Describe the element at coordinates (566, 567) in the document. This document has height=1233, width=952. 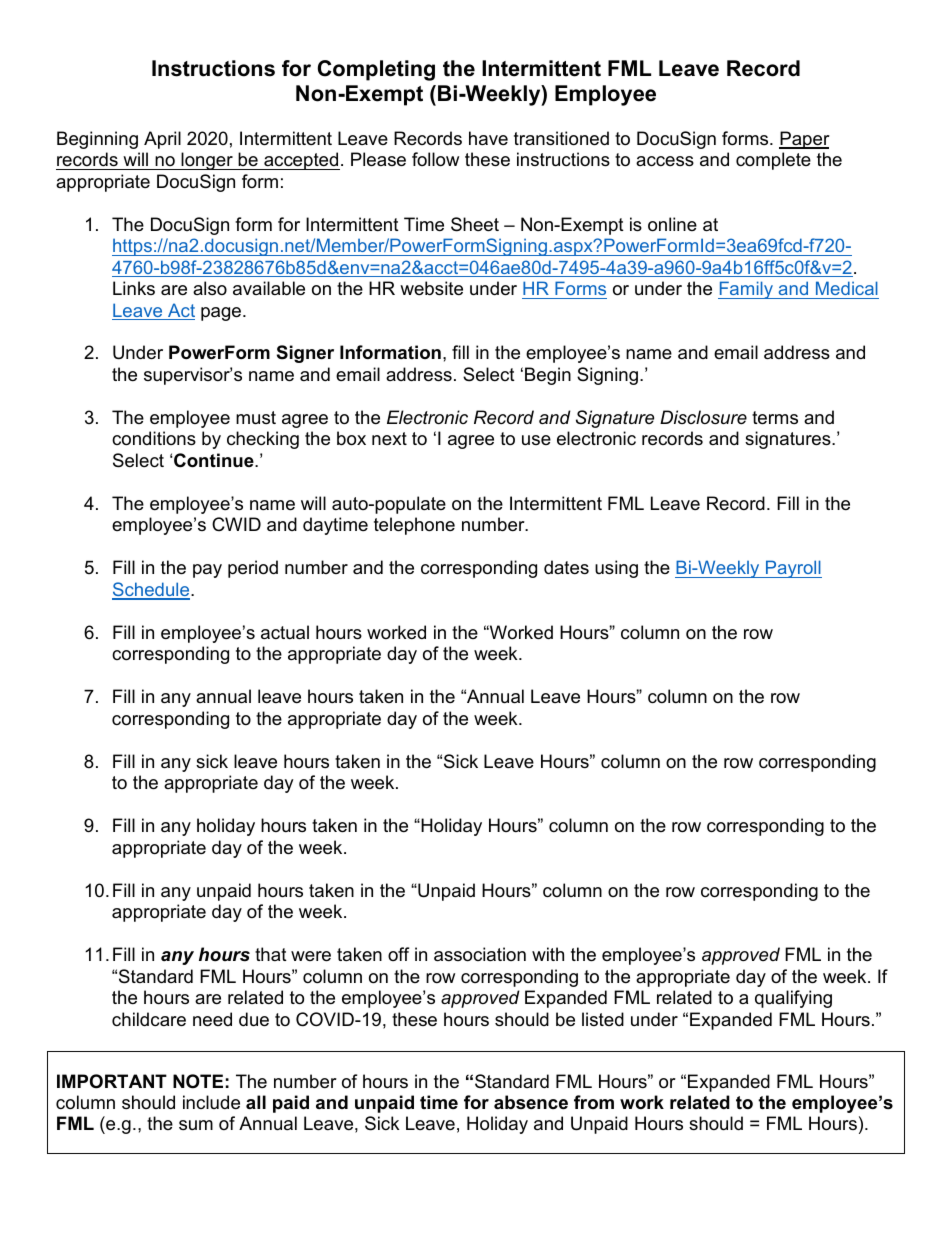
I see `dates` at that location.
